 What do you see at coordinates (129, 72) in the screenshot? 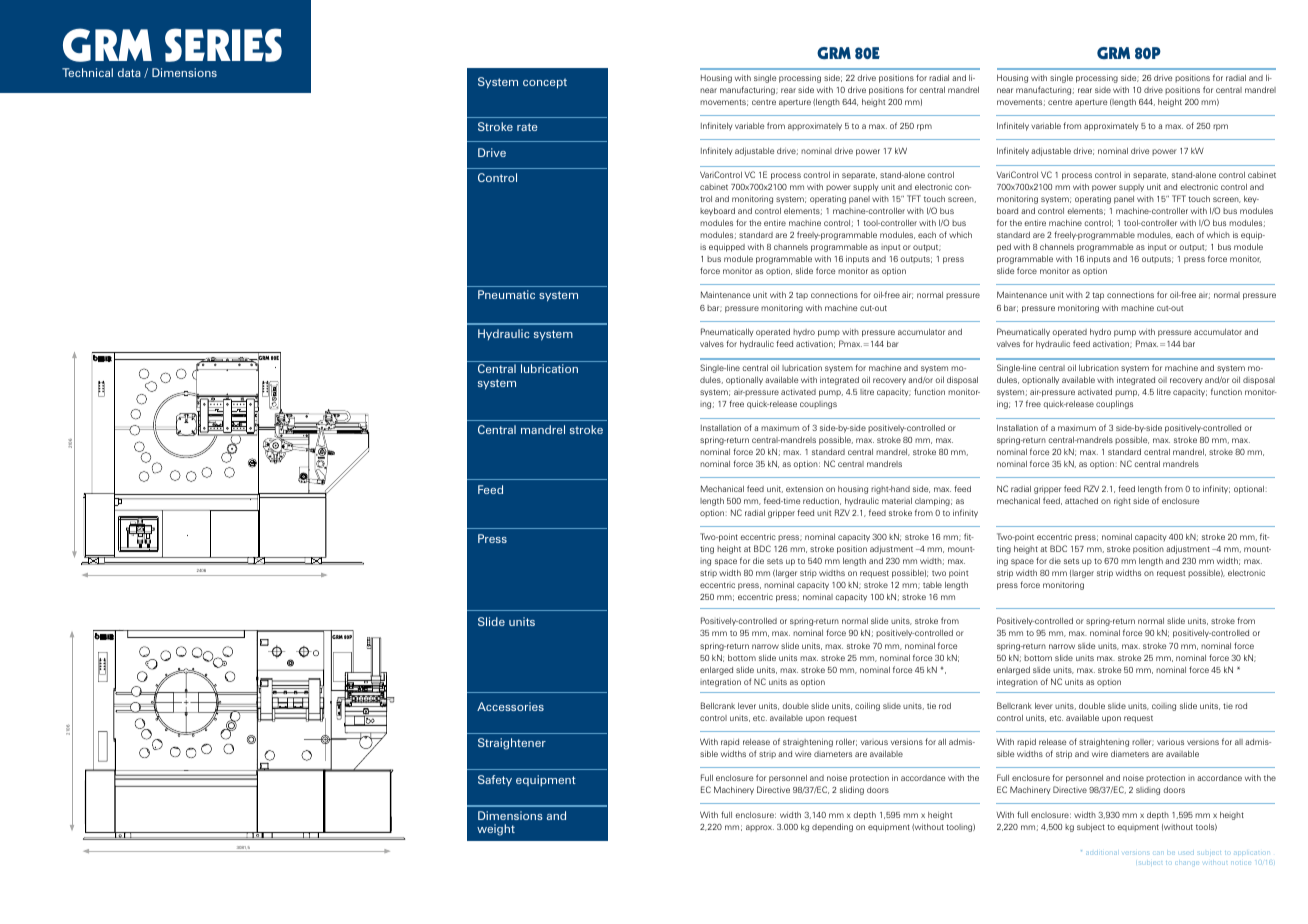
I see `data` at bounding box center [129, 72].
